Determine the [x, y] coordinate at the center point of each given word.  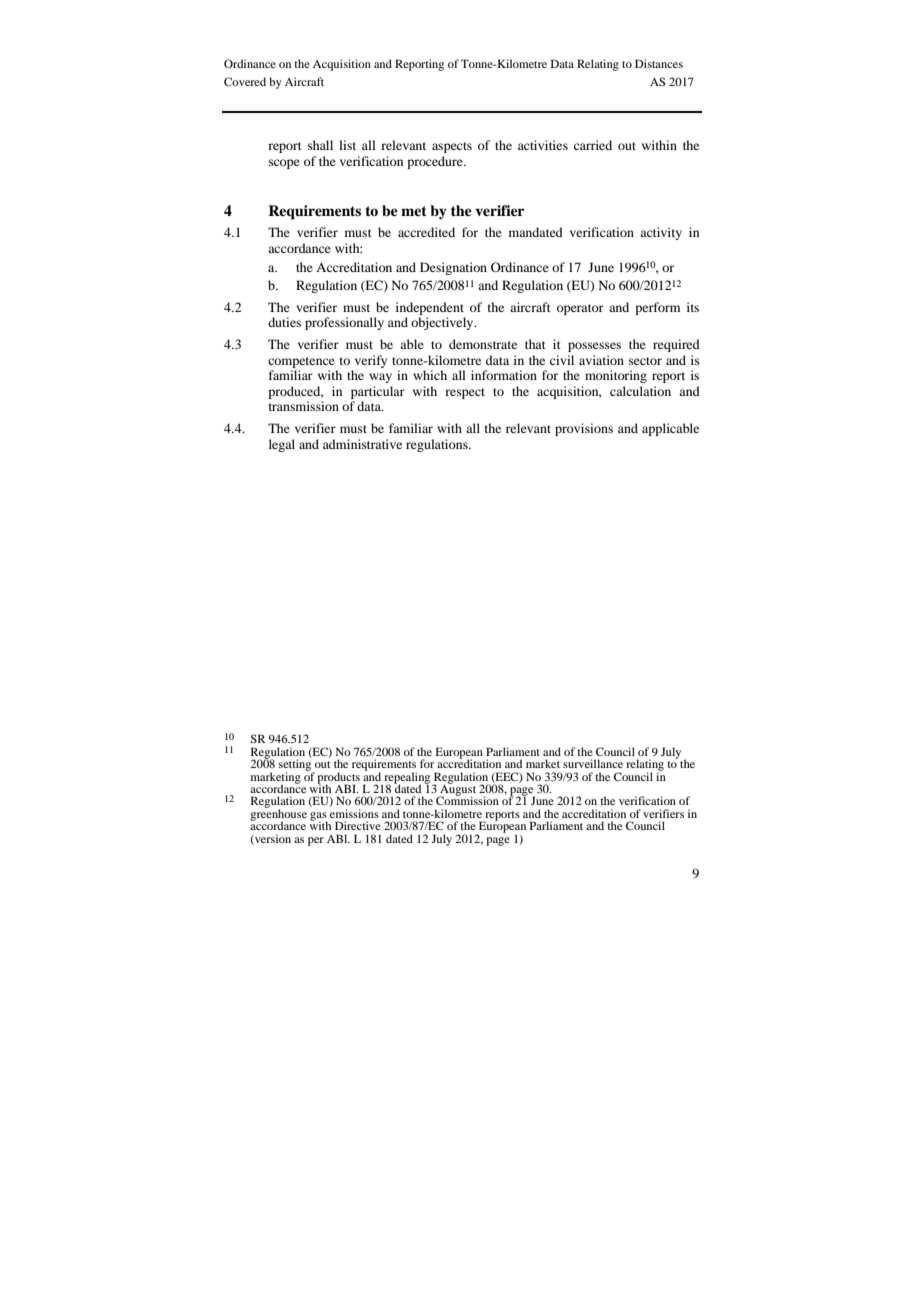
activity [661, 233]
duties [284, 322]
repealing [407, 779]
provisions [584, 429]
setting [296, 765]
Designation [453, 268]
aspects [452, 147]
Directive [358, 825]
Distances [659, 63]
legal [282, 445]
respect [465, 393]
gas [319, 817]
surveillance [593, 763]
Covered [245, 81]
